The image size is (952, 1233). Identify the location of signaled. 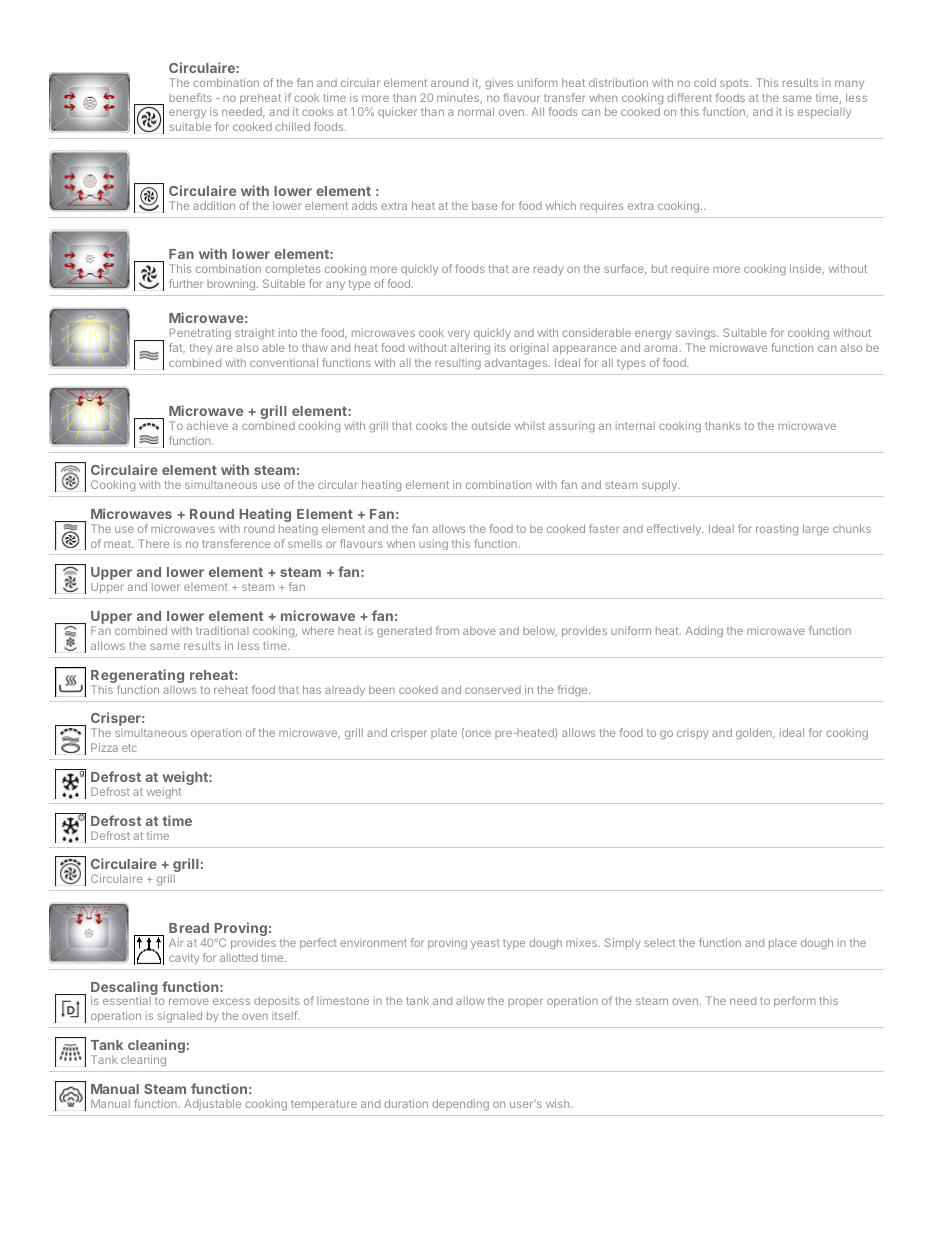
(180, 1017).
